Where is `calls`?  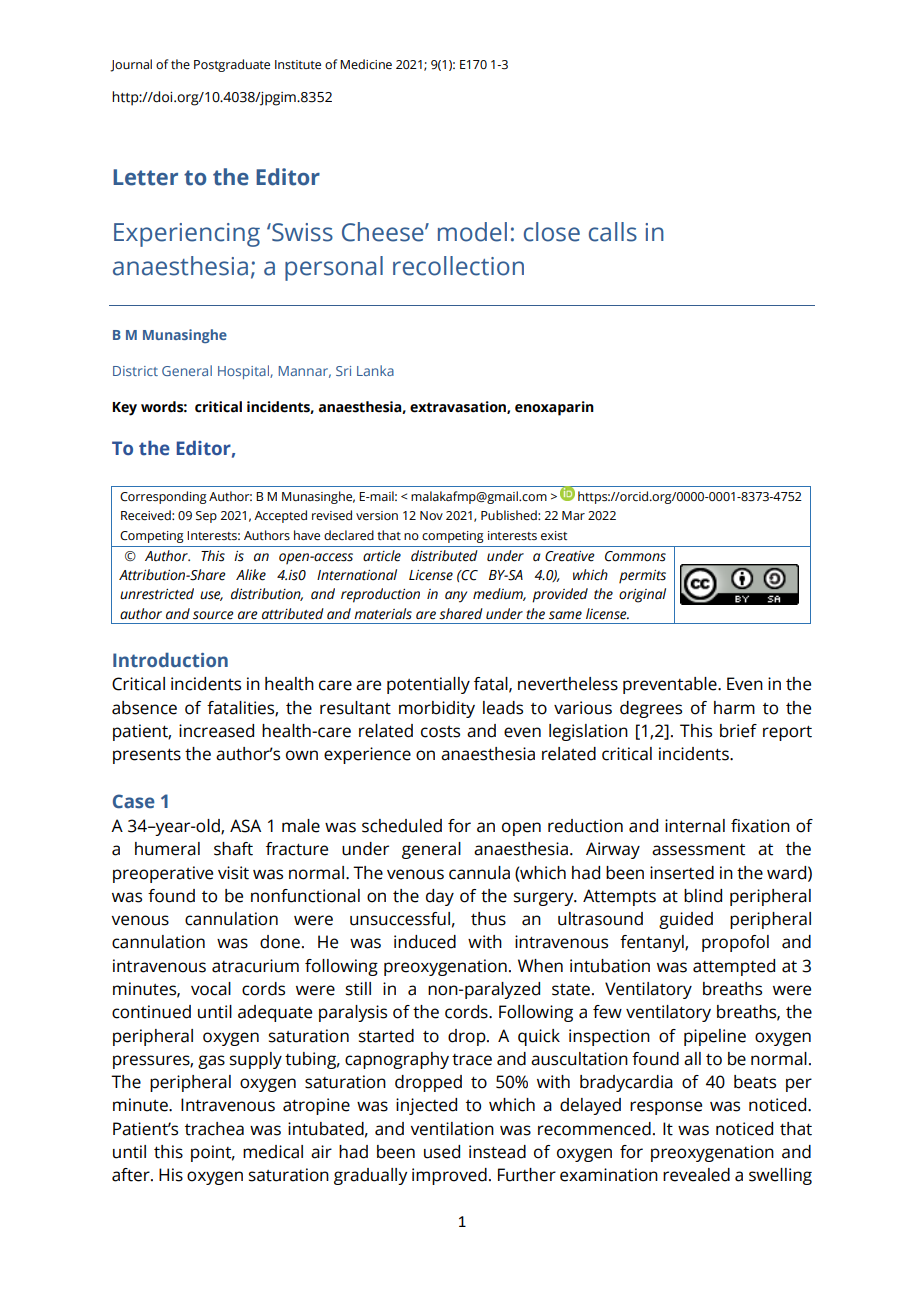 calls is located at coordinates (613, 232).
